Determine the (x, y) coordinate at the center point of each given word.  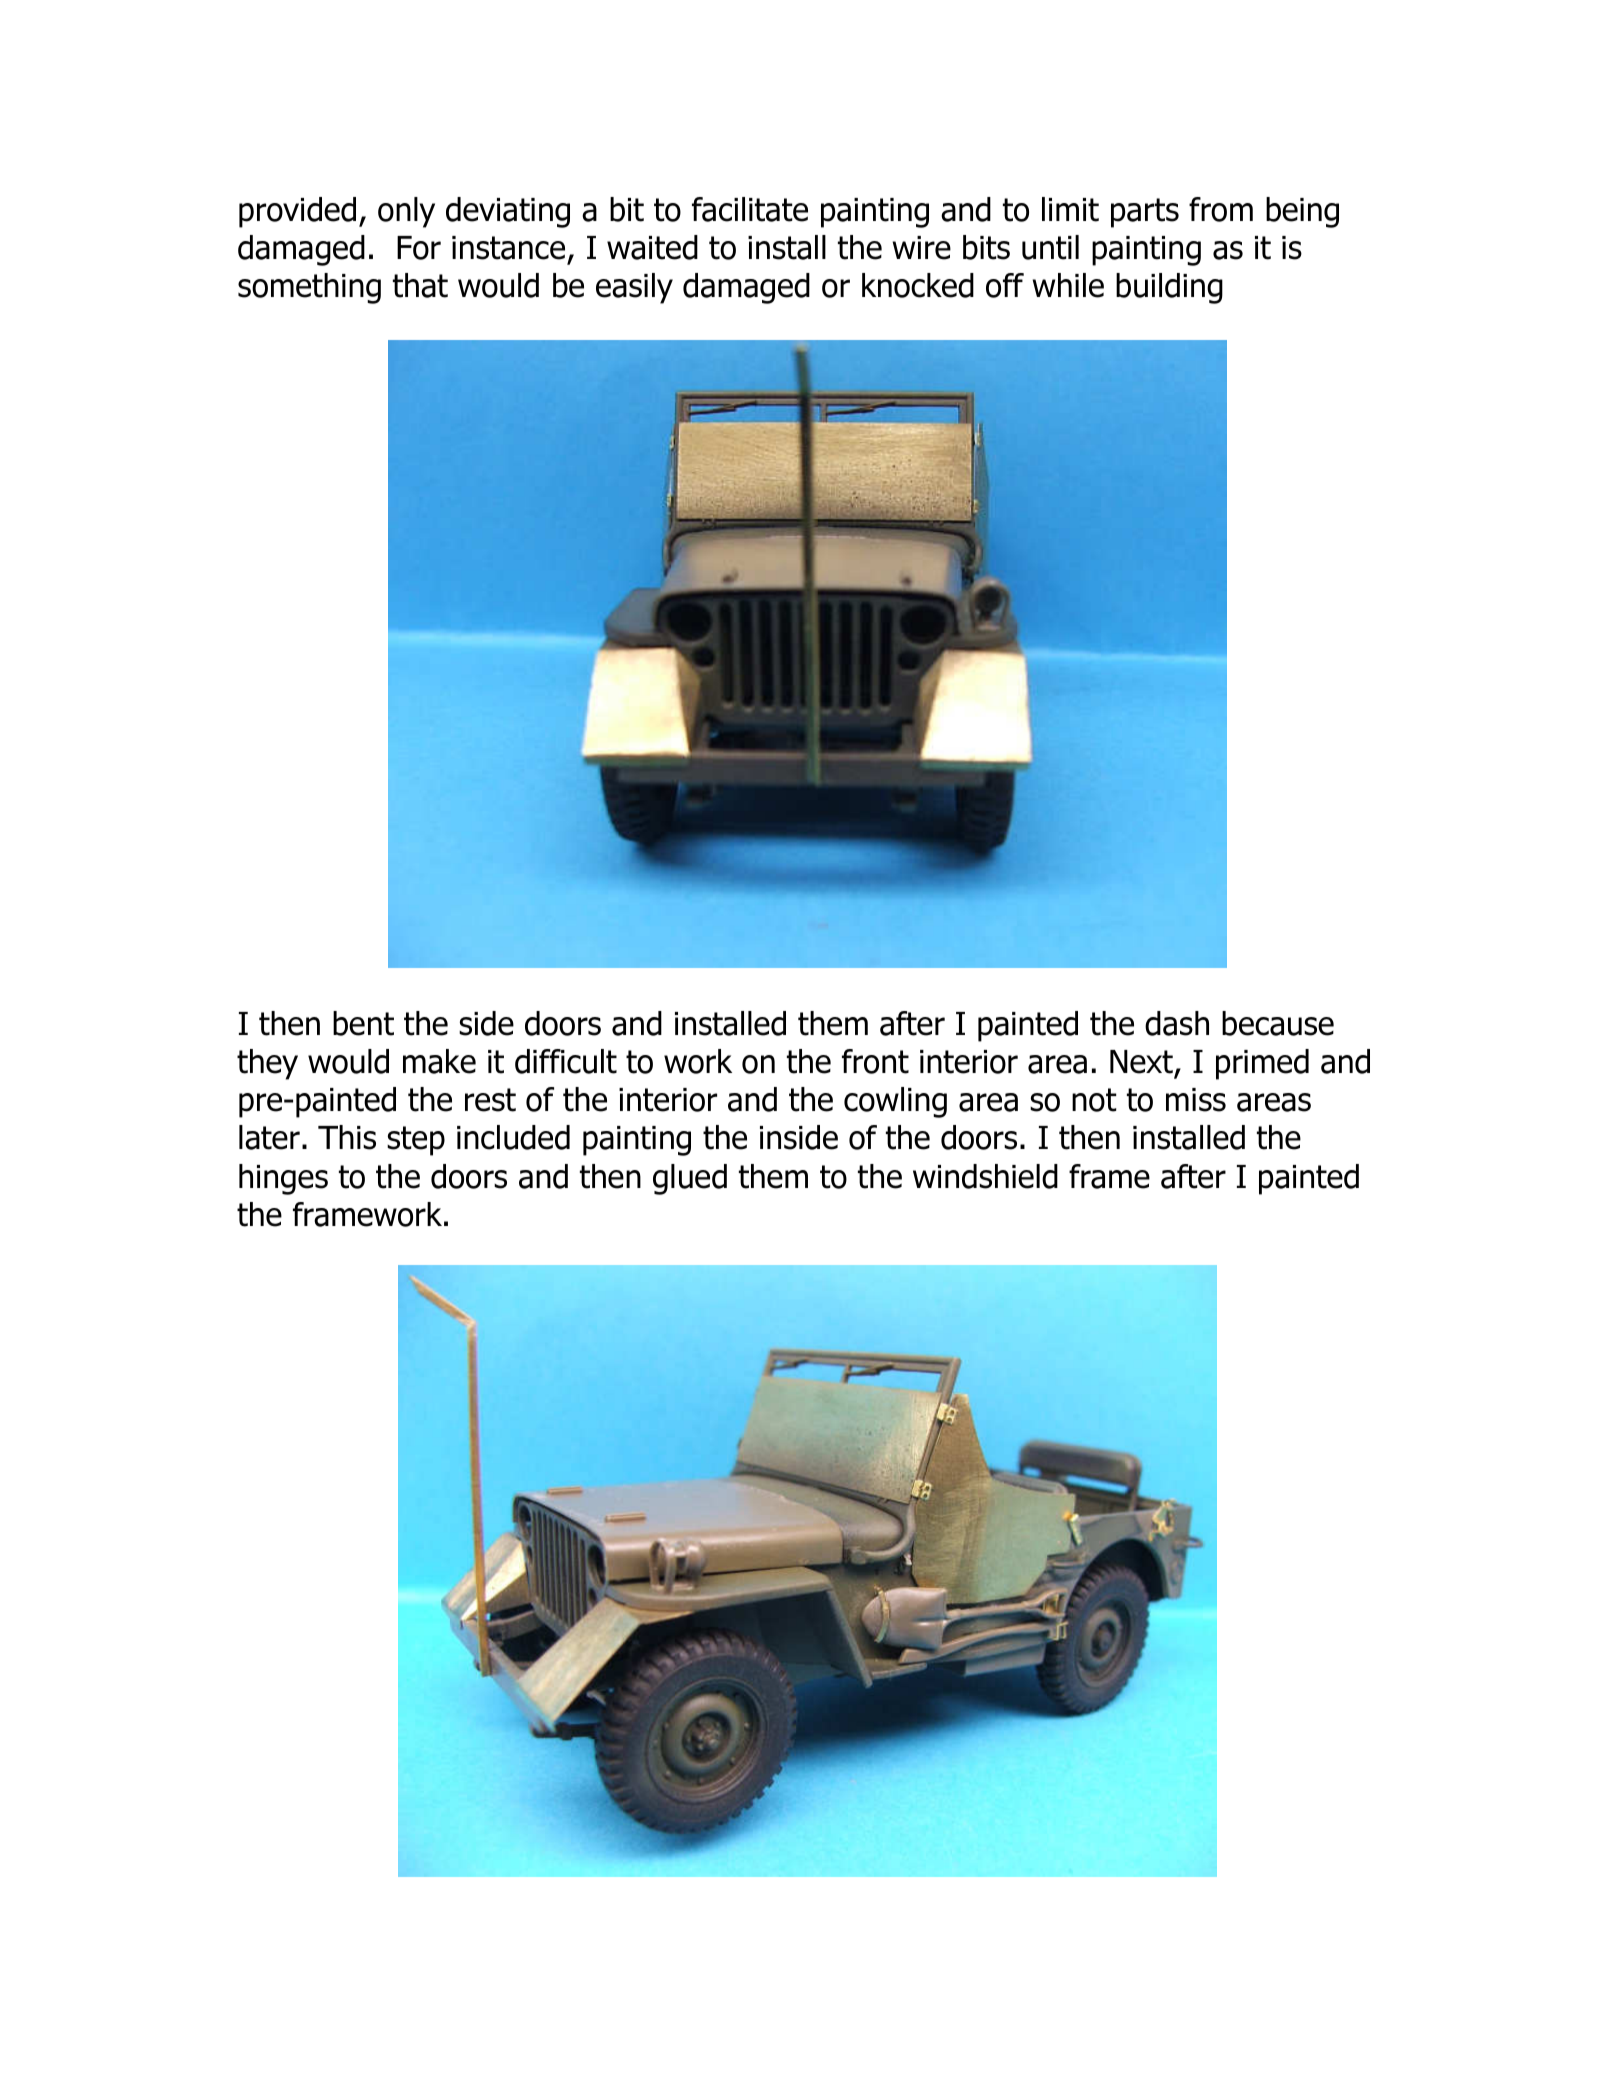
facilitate (750, 209)
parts (1145, 213)
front (875, 1061)
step (416, 1141)
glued (690, 1179)
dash (1177, 1023)
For (419, 248)
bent (363, 1023)
